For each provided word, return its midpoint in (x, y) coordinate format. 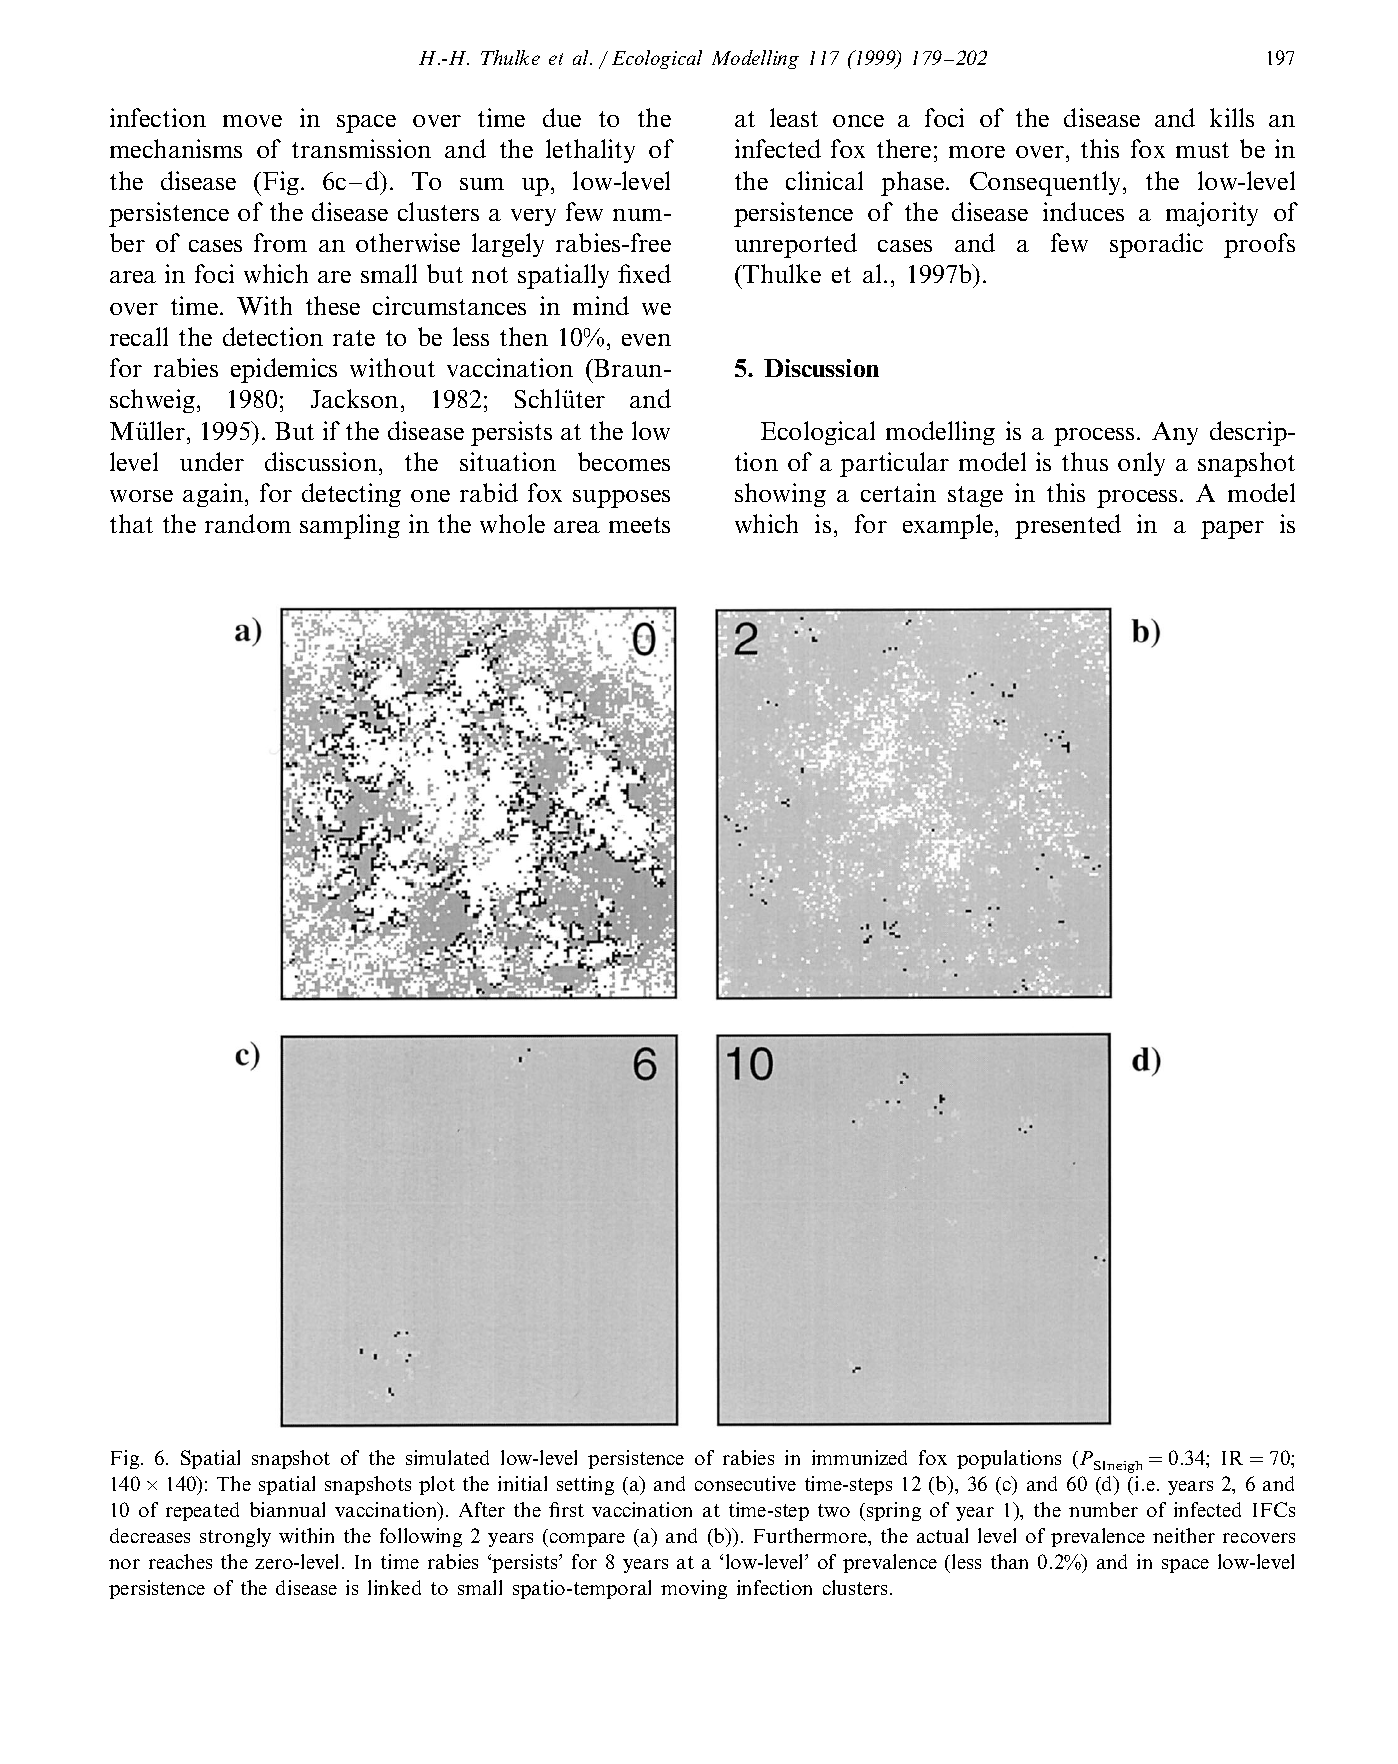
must (1202, 150)
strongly (235, 1537)
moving (694, 1589)
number (1103, 1509)
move (252, 121)
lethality (590, 151)
